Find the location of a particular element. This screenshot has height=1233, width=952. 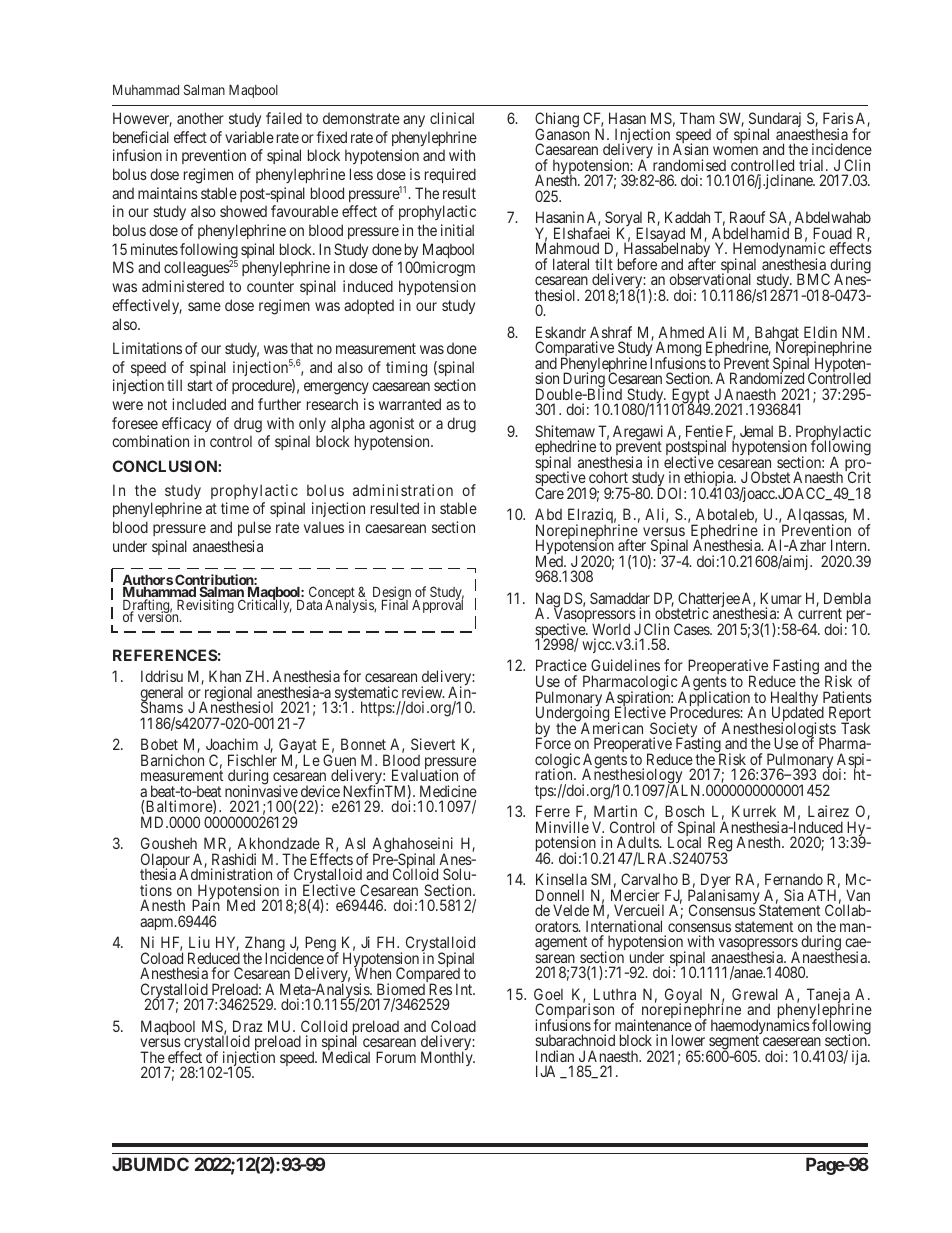

Approval is located at coordinates (437, 605).
